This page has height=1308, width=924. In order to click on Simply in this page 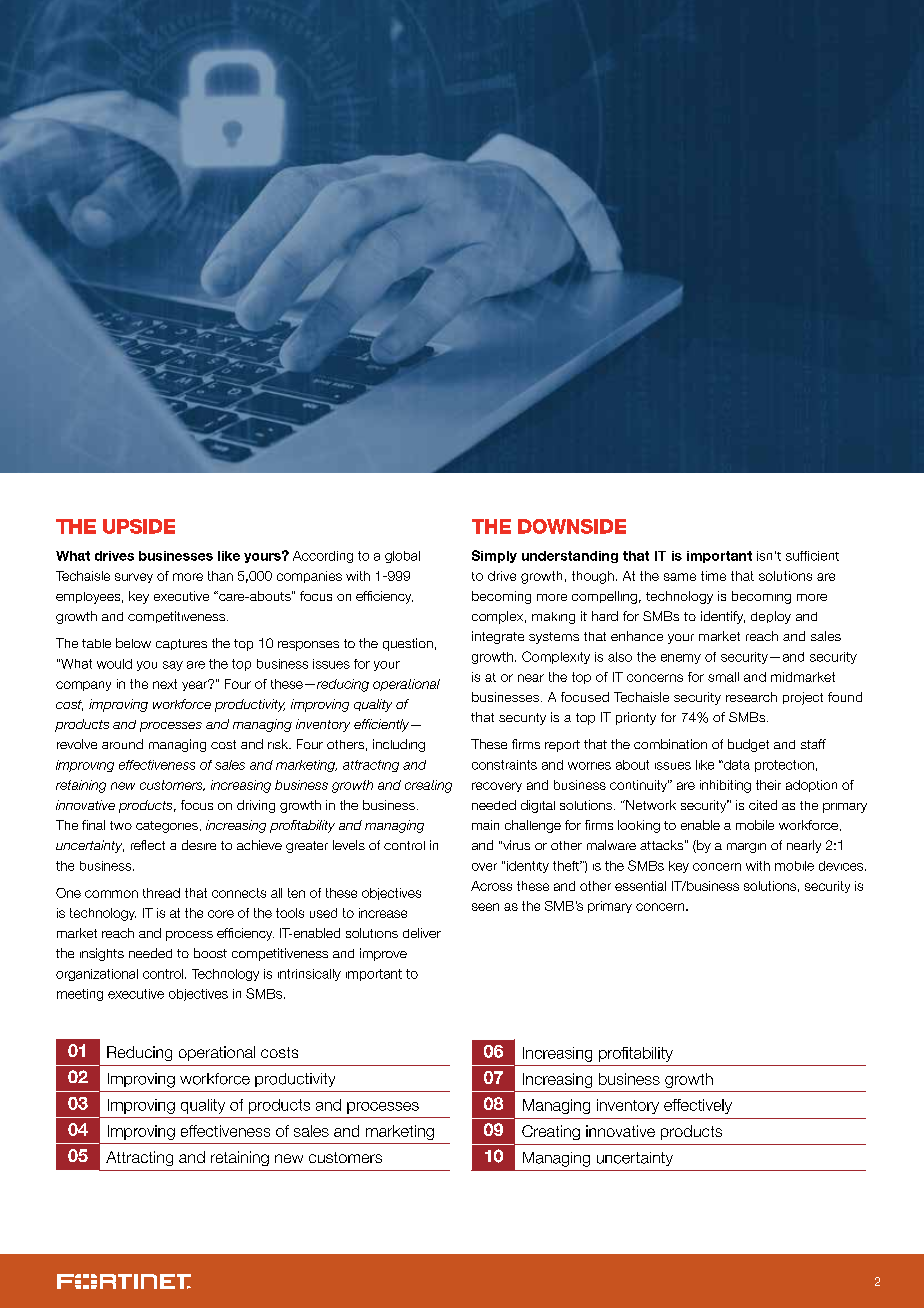, I will do `click(494, 556)`.
